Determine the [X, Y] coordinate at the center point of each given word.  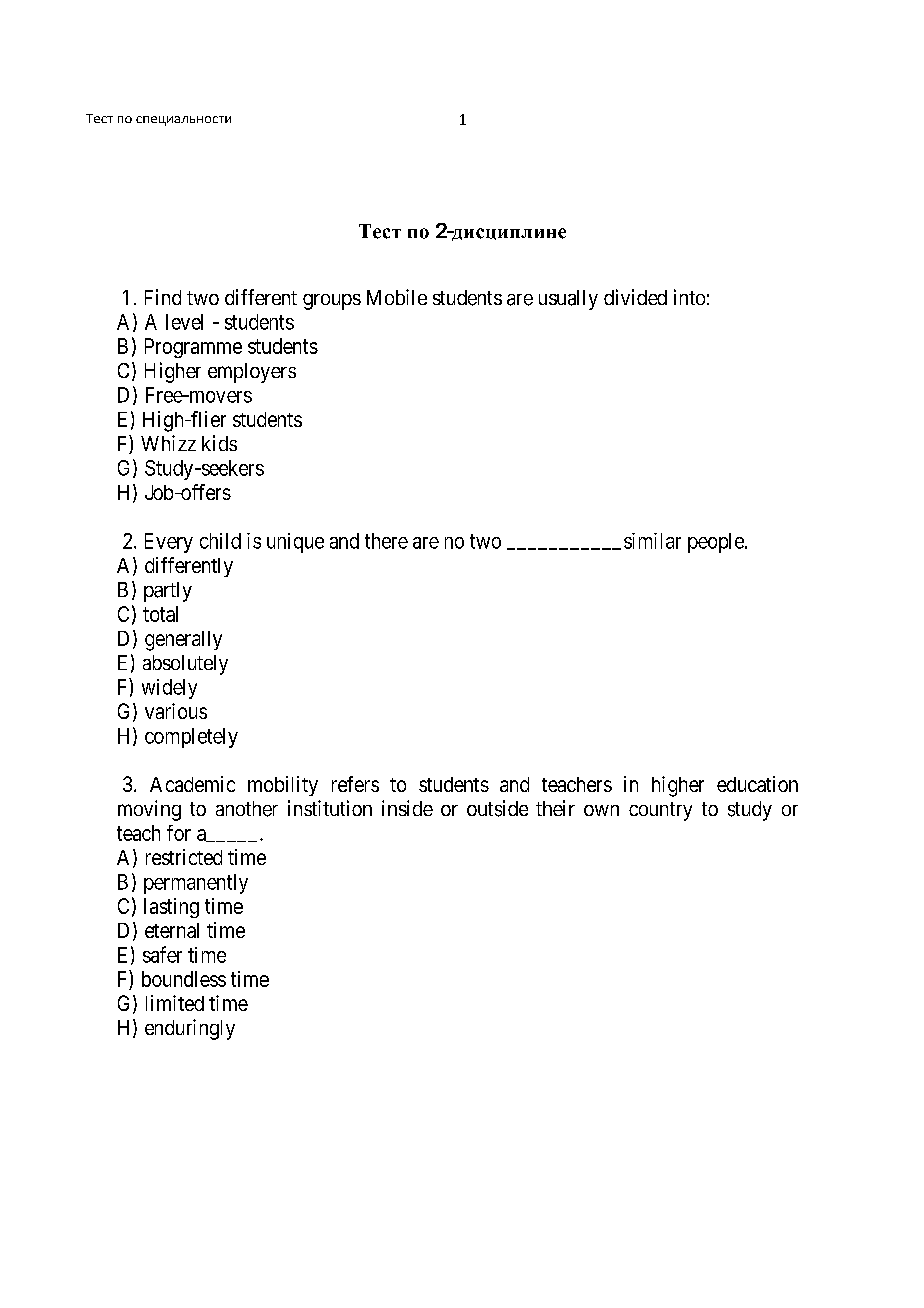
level [184, 322]
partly [168, 592]
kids [219, 443]
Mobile [397, 297]
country [660, 811]
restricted [184, 857]
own [601, 810]
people [717, 543]
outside [497, 808]
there [386, 541]
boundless [184, 979]
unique [295, 543]
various [176, 711]
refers [355, 784]
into [689, 297]
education [757, 784]
